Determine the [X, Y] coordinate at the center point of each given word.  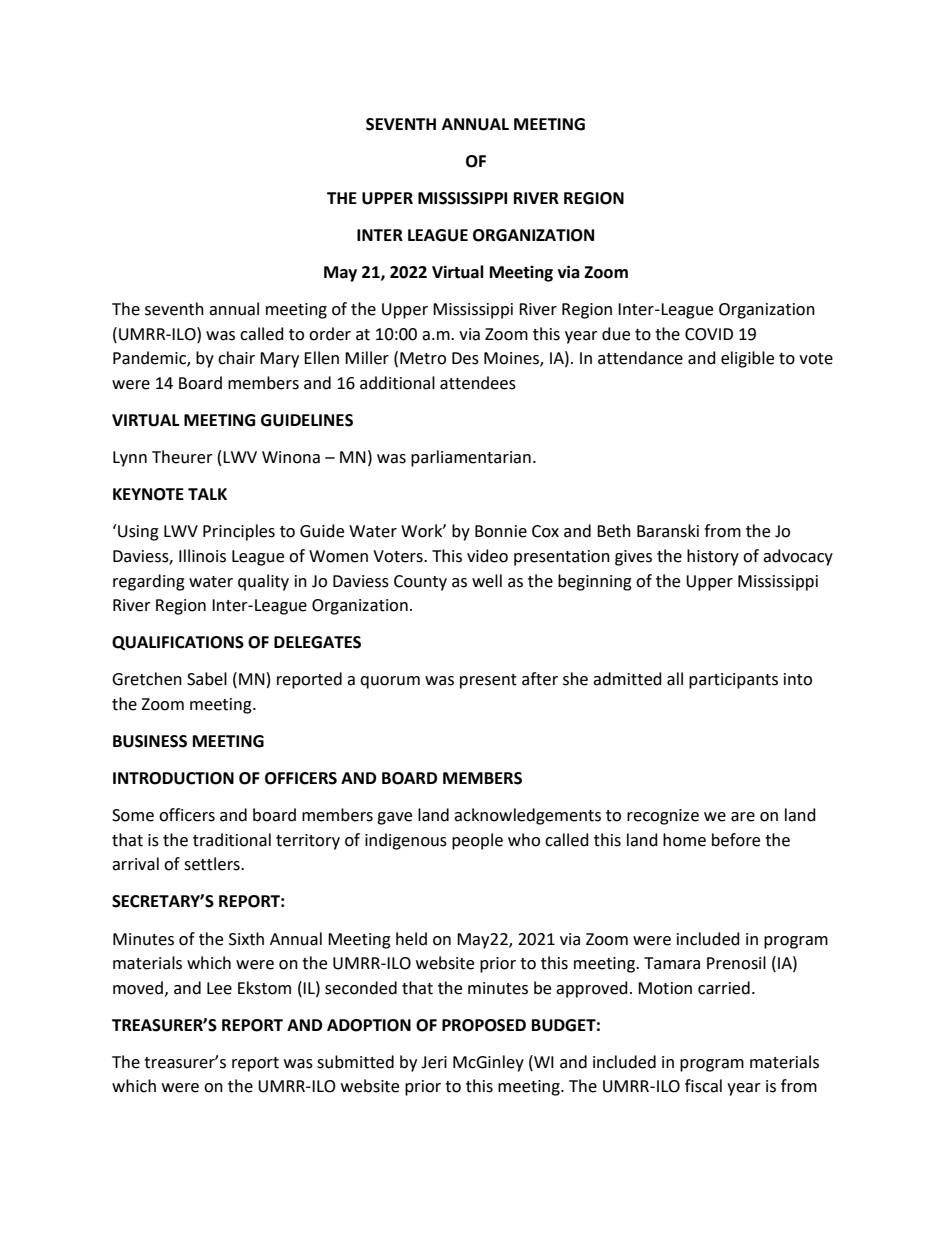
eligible [747, 359]
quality [263, 582]
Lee [219, 988]
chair [236, 358]
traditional [232, 840]
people [477, 841]
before [736, 840]
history [713, 557]
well [487, 581]
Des [465, 358]
